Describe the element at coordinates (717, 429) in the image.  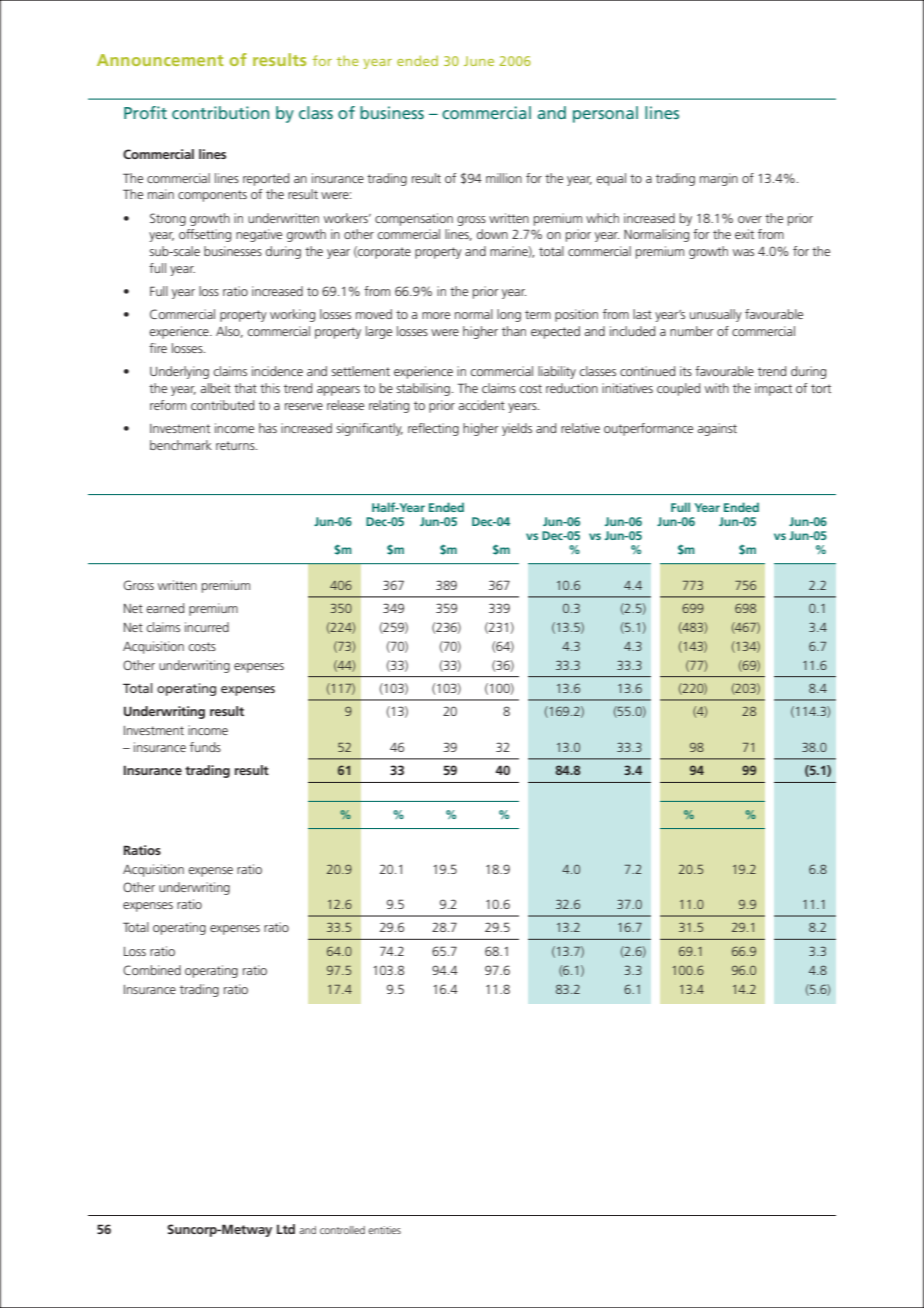
I see `against` at that location.
